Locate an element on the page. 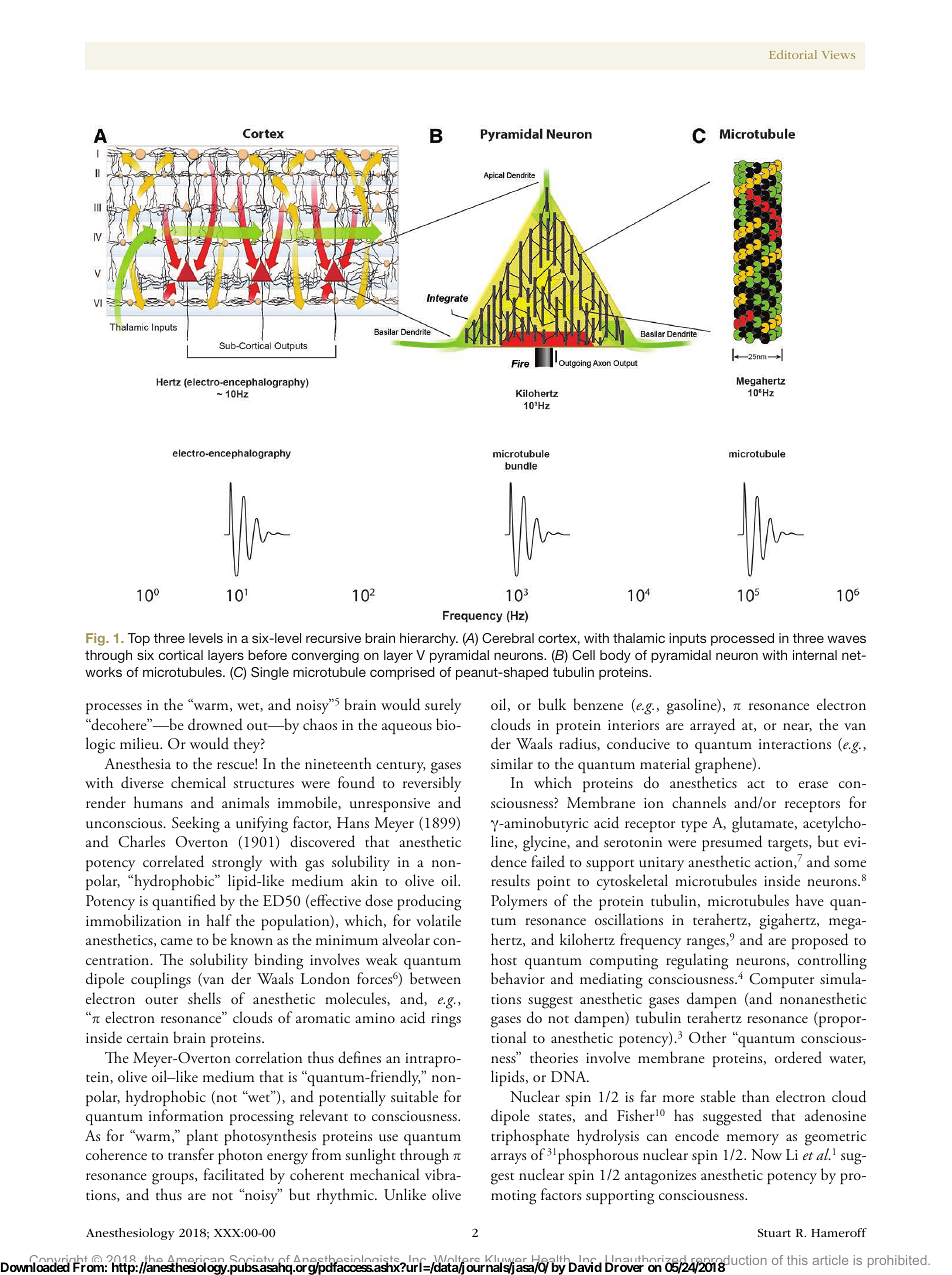 The height and width of the image is (1275, 952). processed is located at coordinates (742, 639).
